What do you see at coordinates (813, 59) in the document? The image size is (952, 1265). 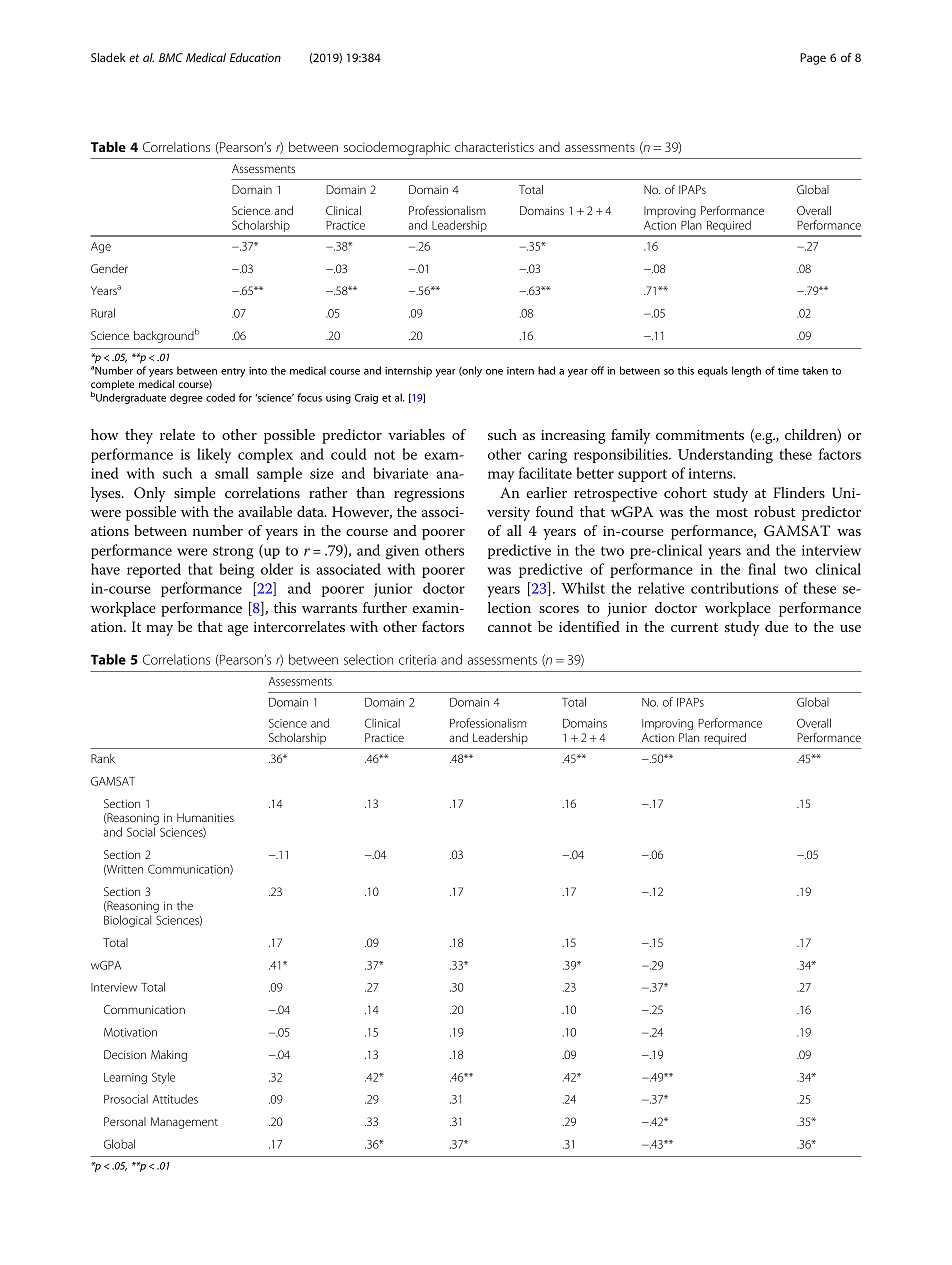 I see `Page` at bounding box center [813, 59].
